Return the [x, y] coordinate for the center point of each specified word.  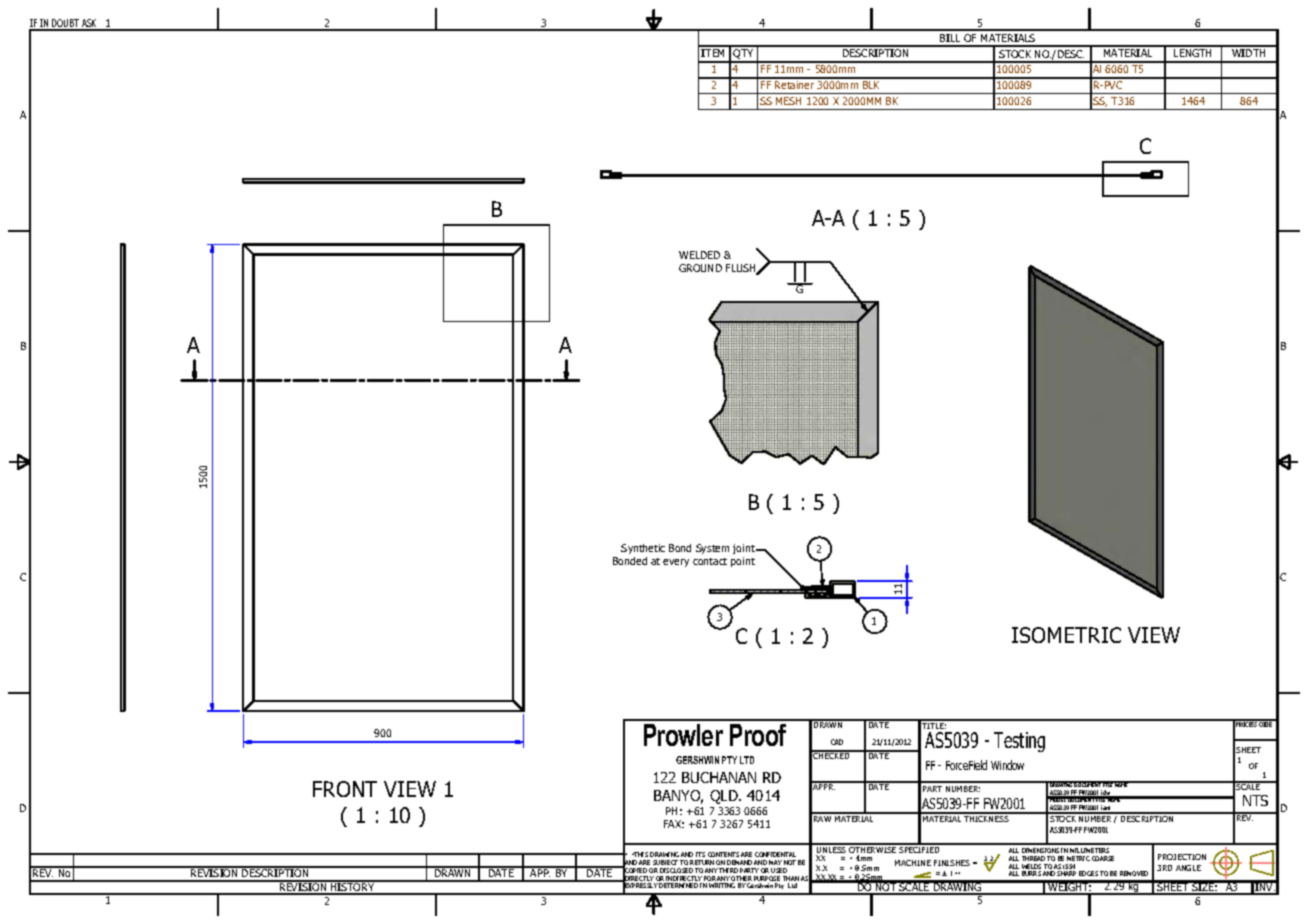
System [712, 549]
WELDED [699, 255]
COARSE [1103, 858]
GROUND [700, 268]
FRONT [345, 789]
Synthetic [643, 549]
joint [745, 551]
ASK [90, 24]
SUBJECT [665, 862]
